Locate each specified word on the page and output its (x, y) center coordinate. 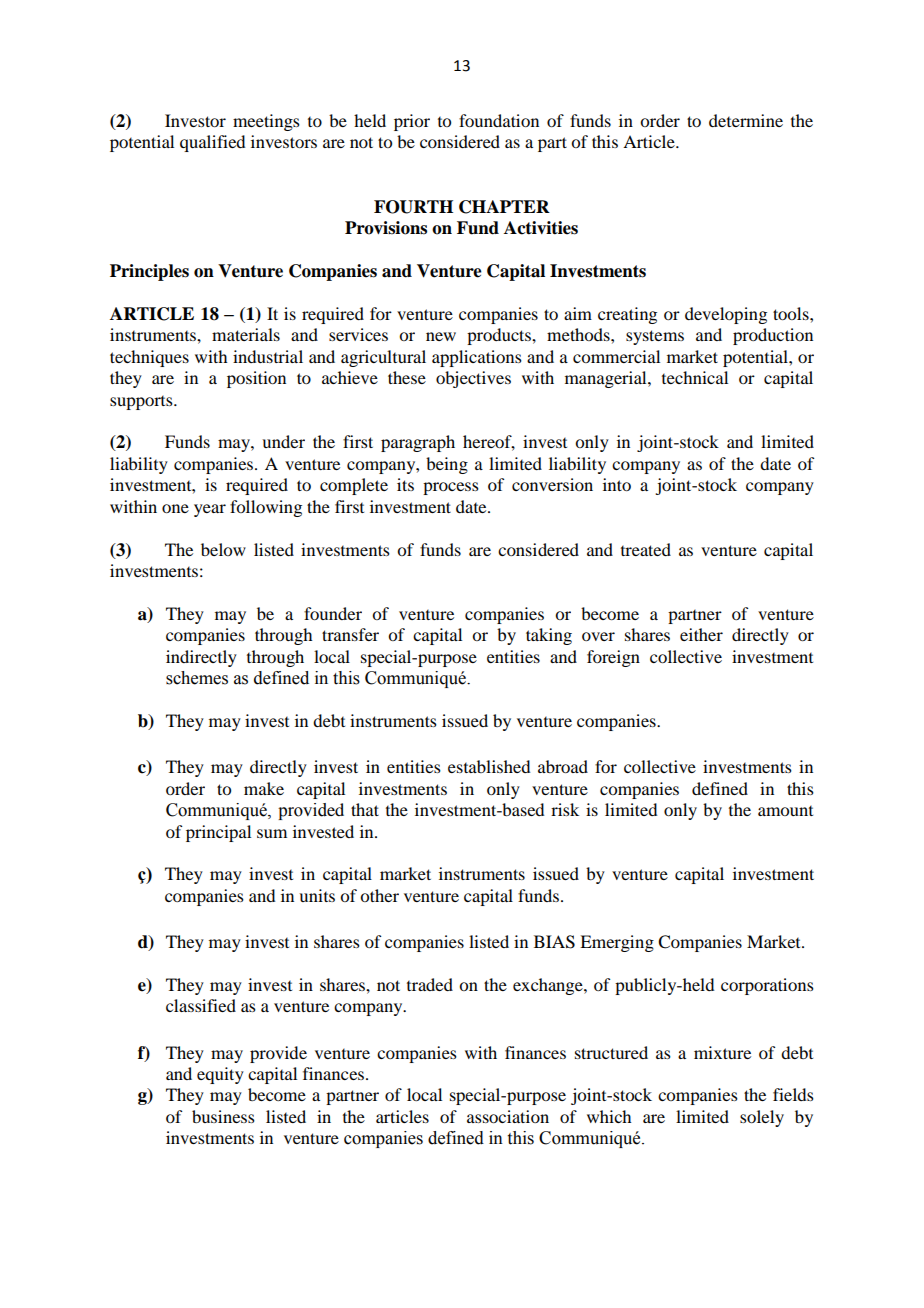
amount (785, 811)
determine (746, 120)
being (447, 465)
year (210, 510)
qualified (212, 143)
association (508, 1116)
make (264, 788)
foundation (499, 120)
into (617, 484)
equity (220, 1075)
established (489, 766)
